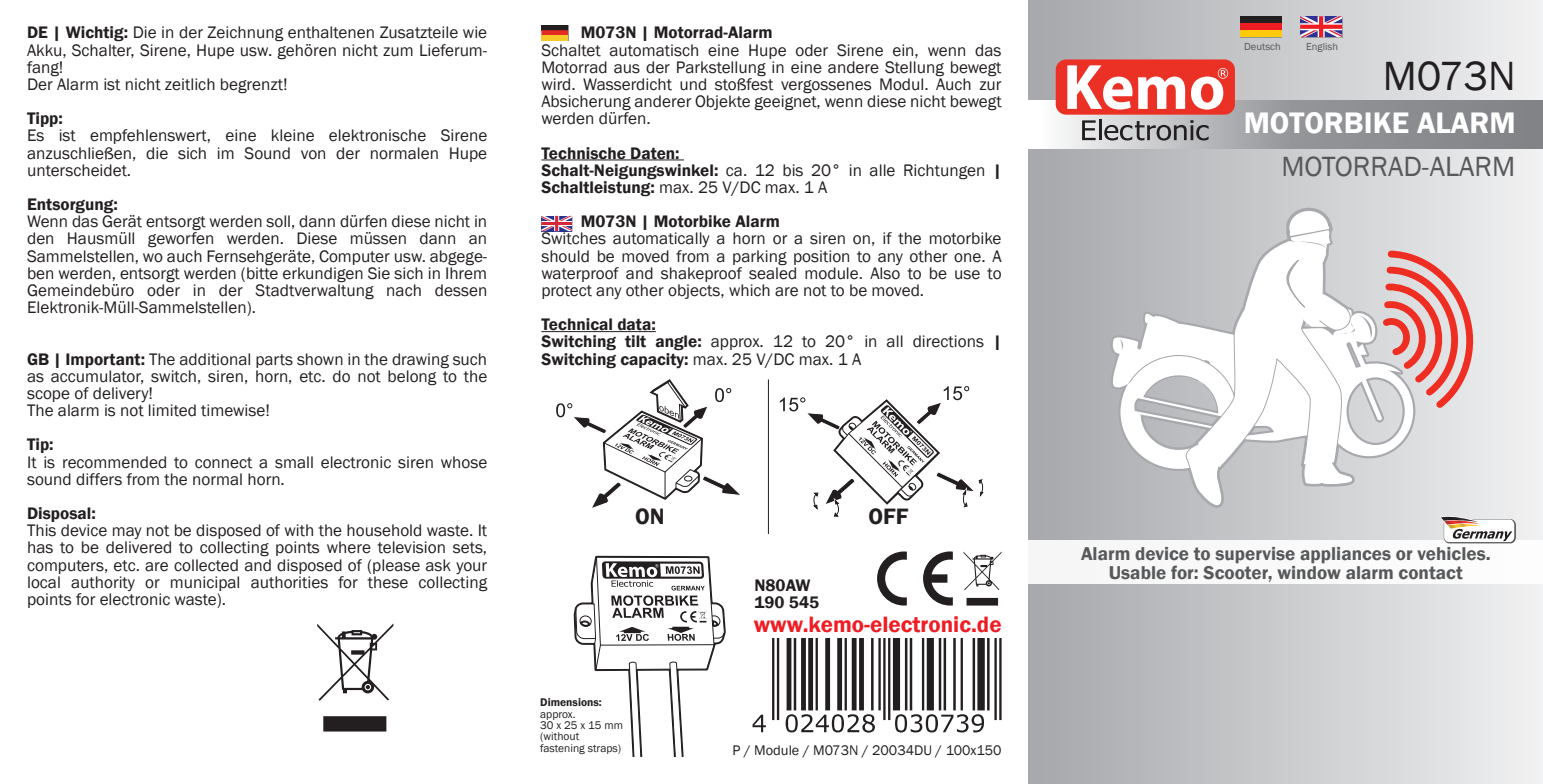 The height and width of the image is (784, 1543). I want to click on these, so click(387, 582).
